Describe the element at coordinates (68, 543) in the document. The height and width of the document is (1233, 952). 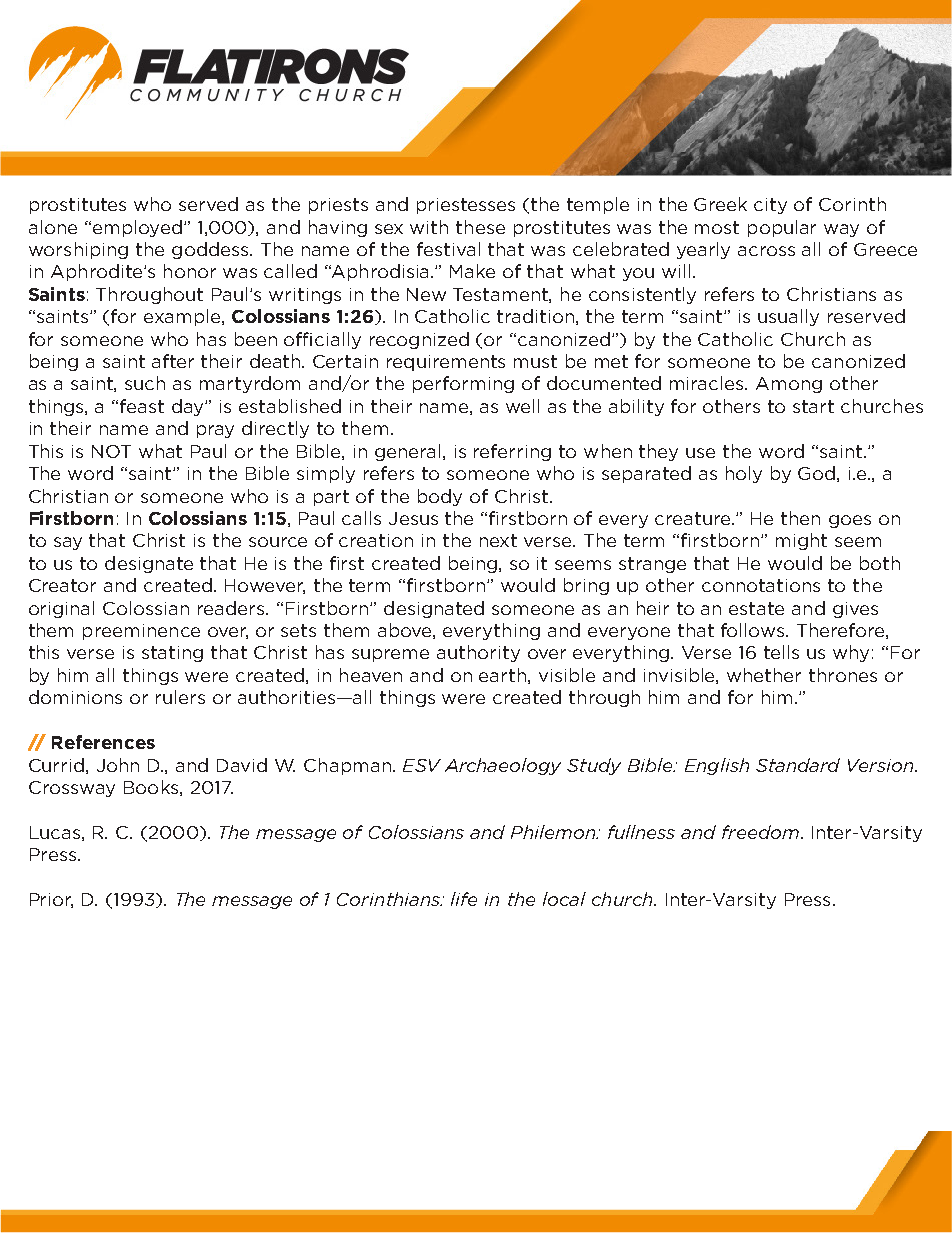
I see `say` at that location.
